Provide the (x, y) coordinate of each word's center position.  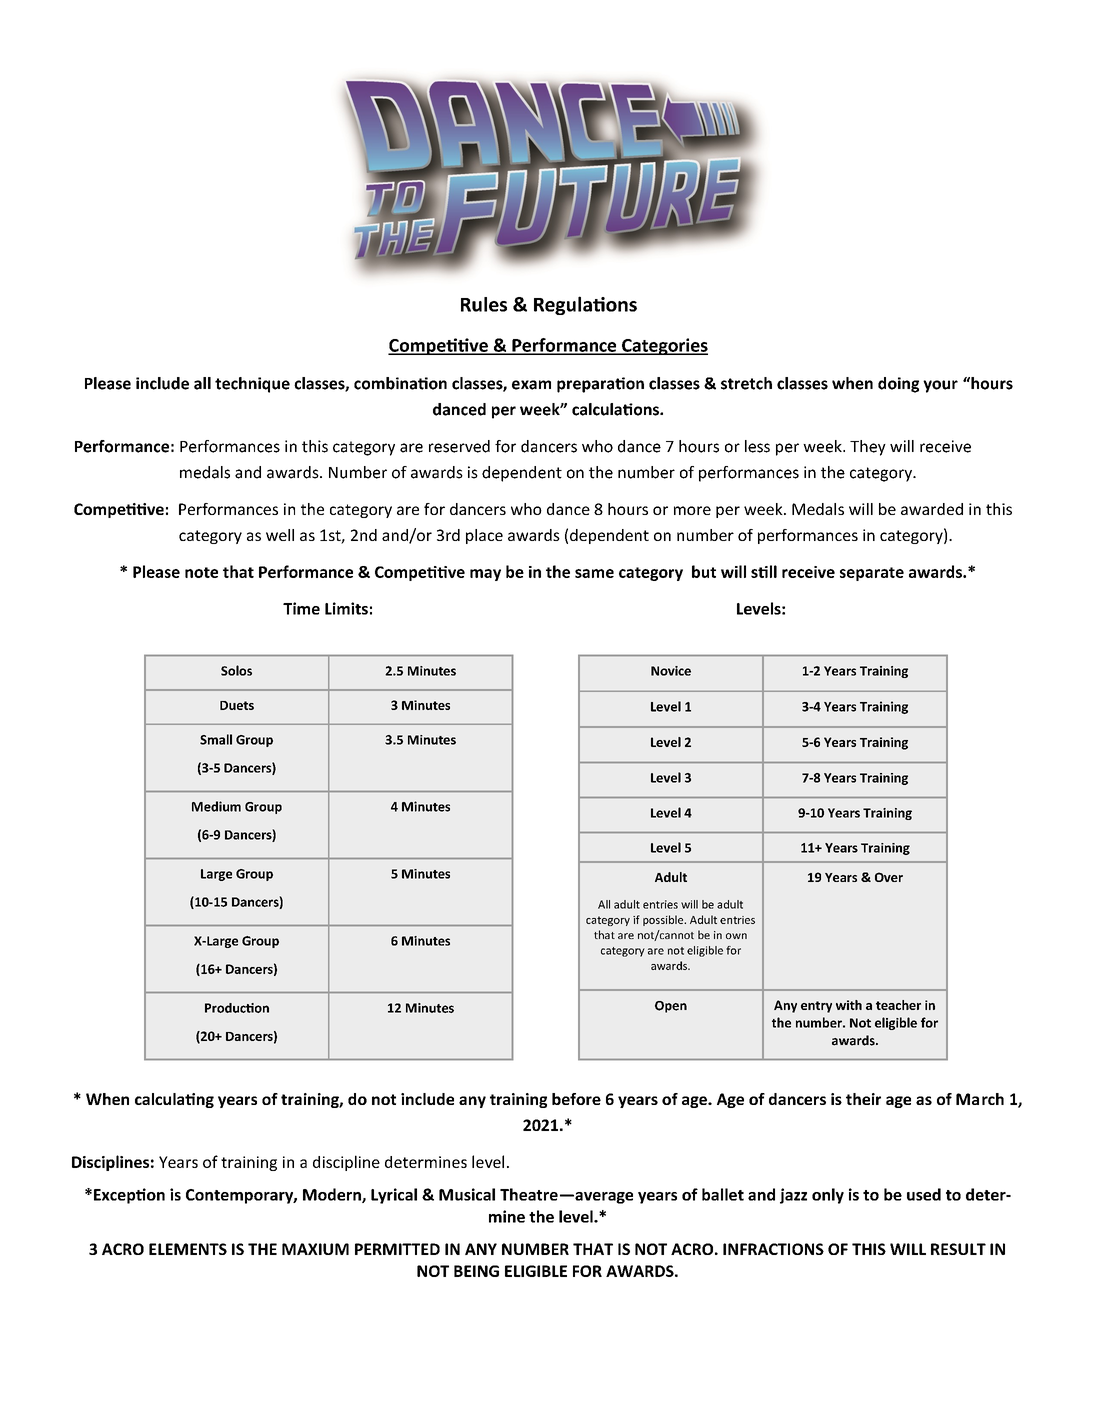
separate (872, 574)
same (594, 573)
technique (252, 385)
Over (889, 877)
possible (664, 920)
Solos (236, 670)
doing (898, 385)
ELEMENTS (188, 1249)
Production (237, 1008)
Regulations (585, 305)
